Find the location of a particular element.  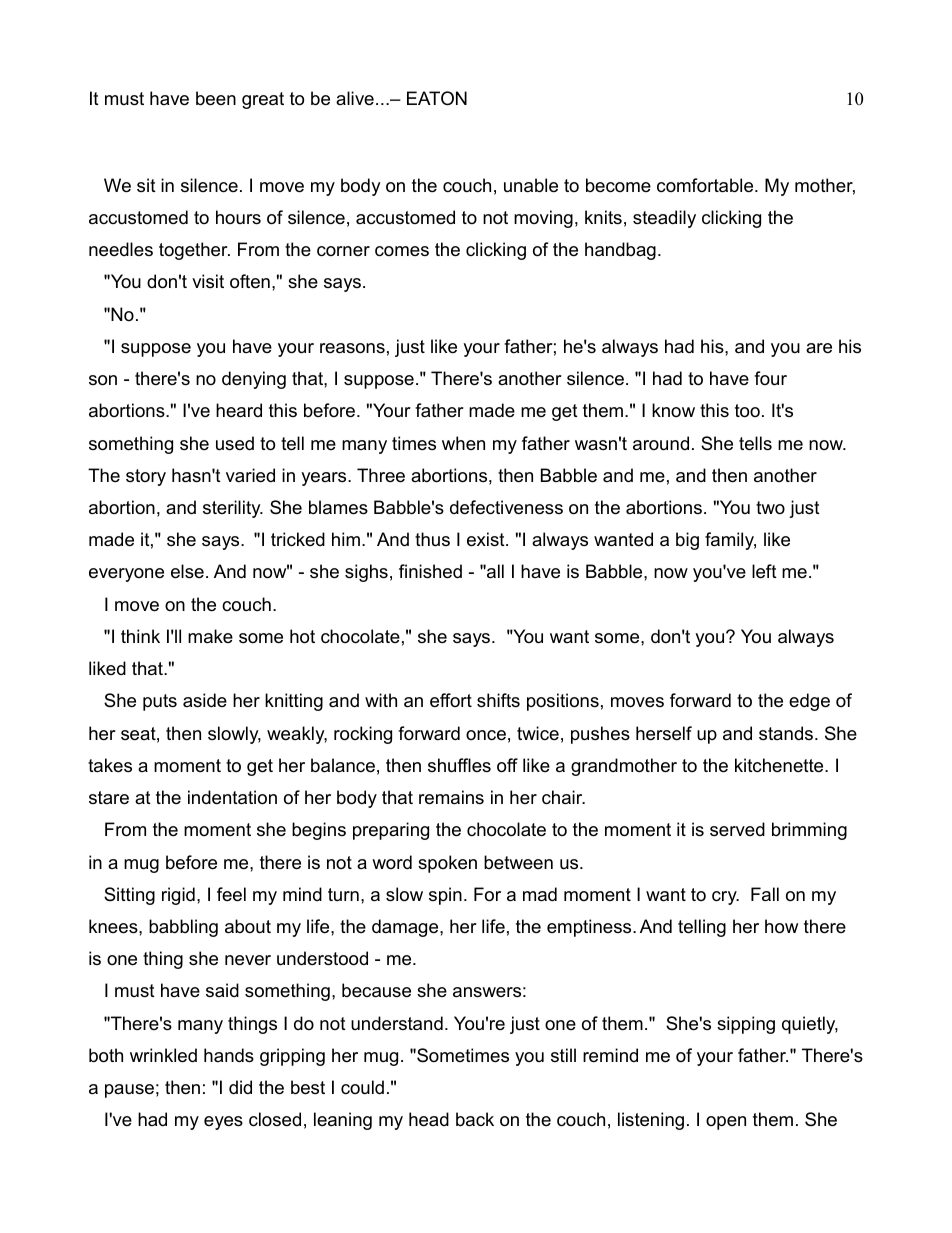

been is located at coordinates (216, 98).
